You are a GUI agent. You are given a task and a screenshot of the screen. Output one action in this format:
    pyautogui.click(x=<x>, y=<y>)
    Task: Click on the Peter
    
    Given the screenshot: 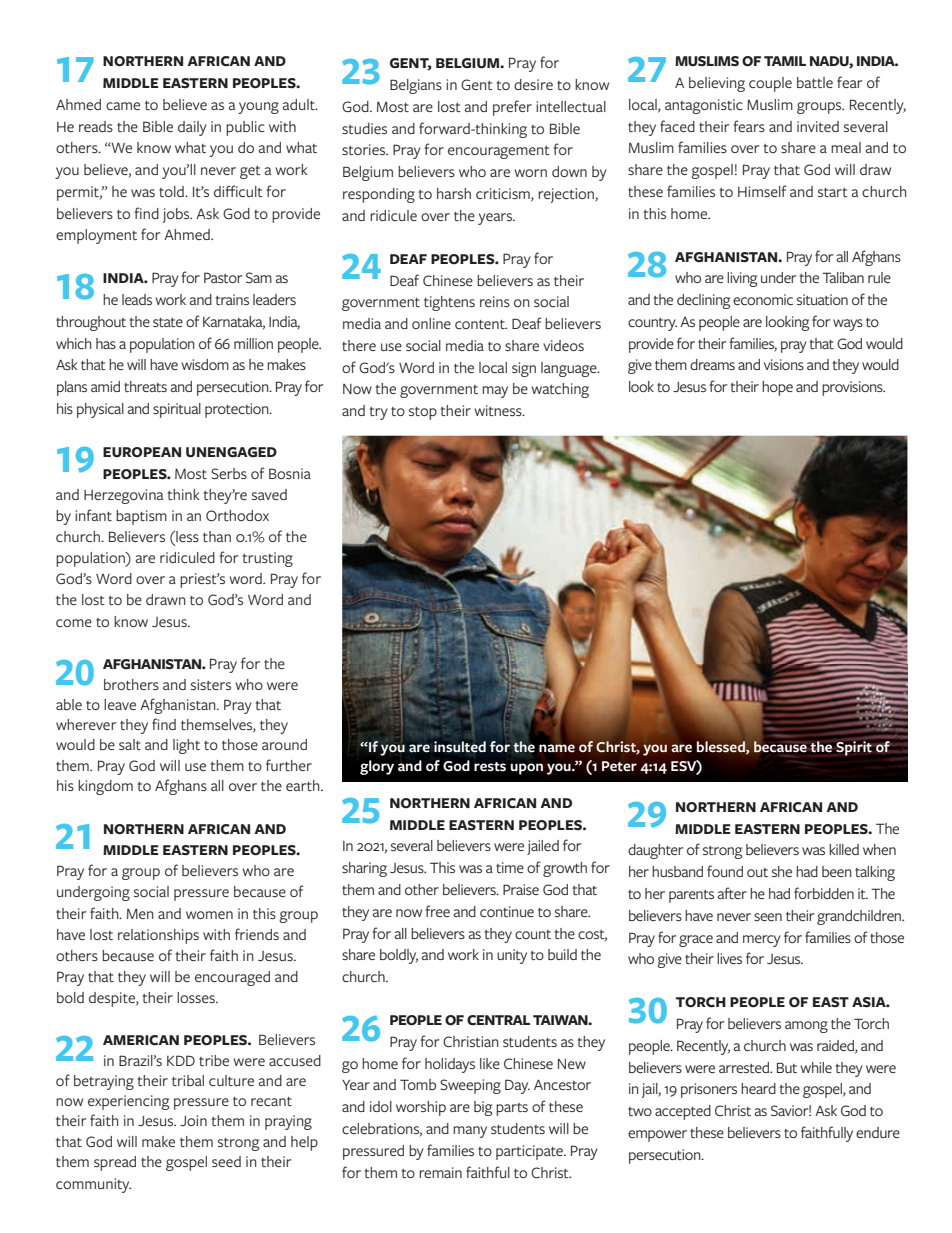 What is the action you would take?
    pyautogui.click(x=619, y=766)
